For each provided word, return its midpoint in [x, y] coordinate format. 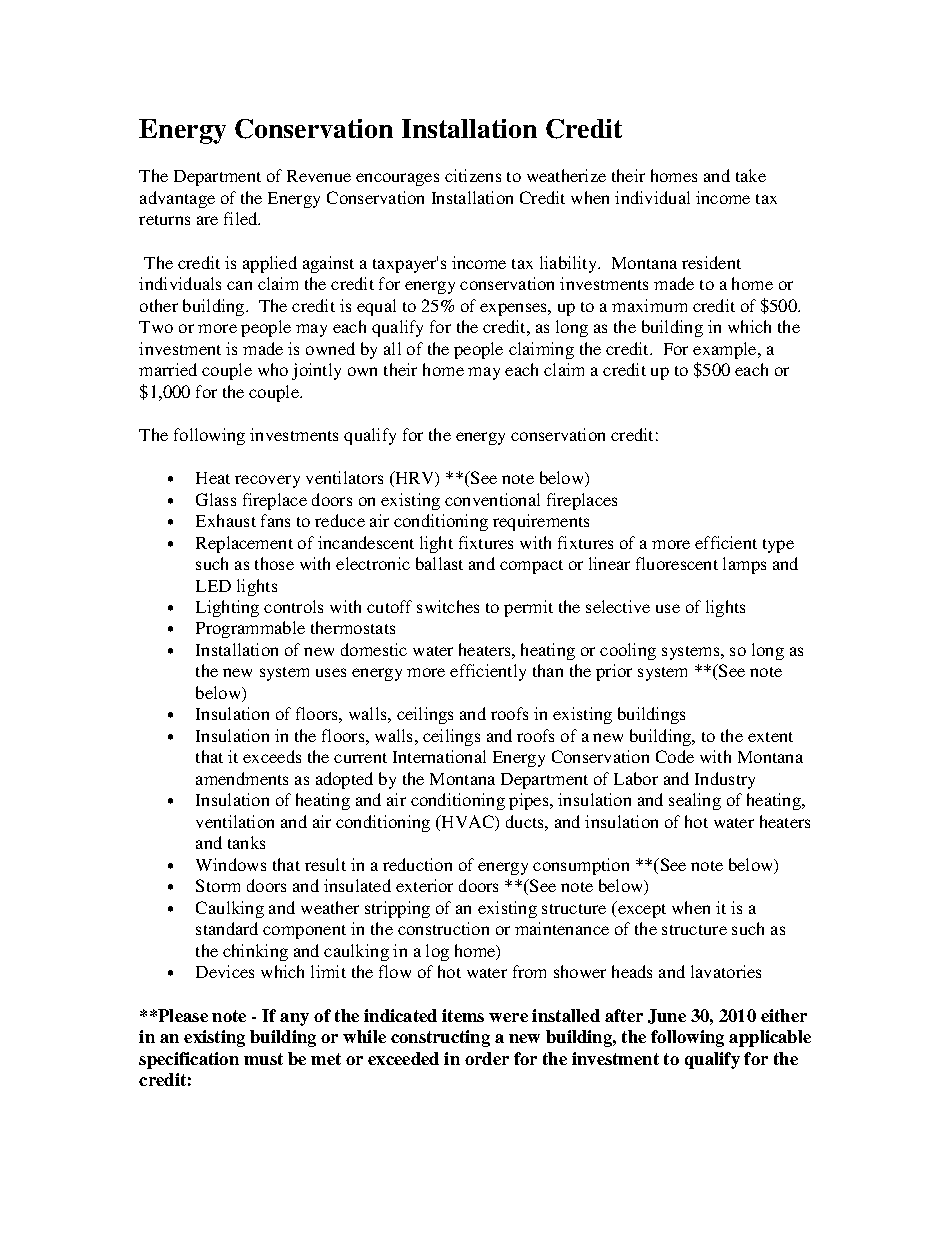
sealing [695, 801]
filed [242, 218]
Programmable [250, 629]
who [273, 369]
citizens [473, 175]
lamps [744, 565]
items [463, 1015]
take [751, 175]
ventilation [235, 821]
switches [448, 606]
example [726, 350]
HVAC [468, 823]
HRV [415, 479]
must [263, 1059]
